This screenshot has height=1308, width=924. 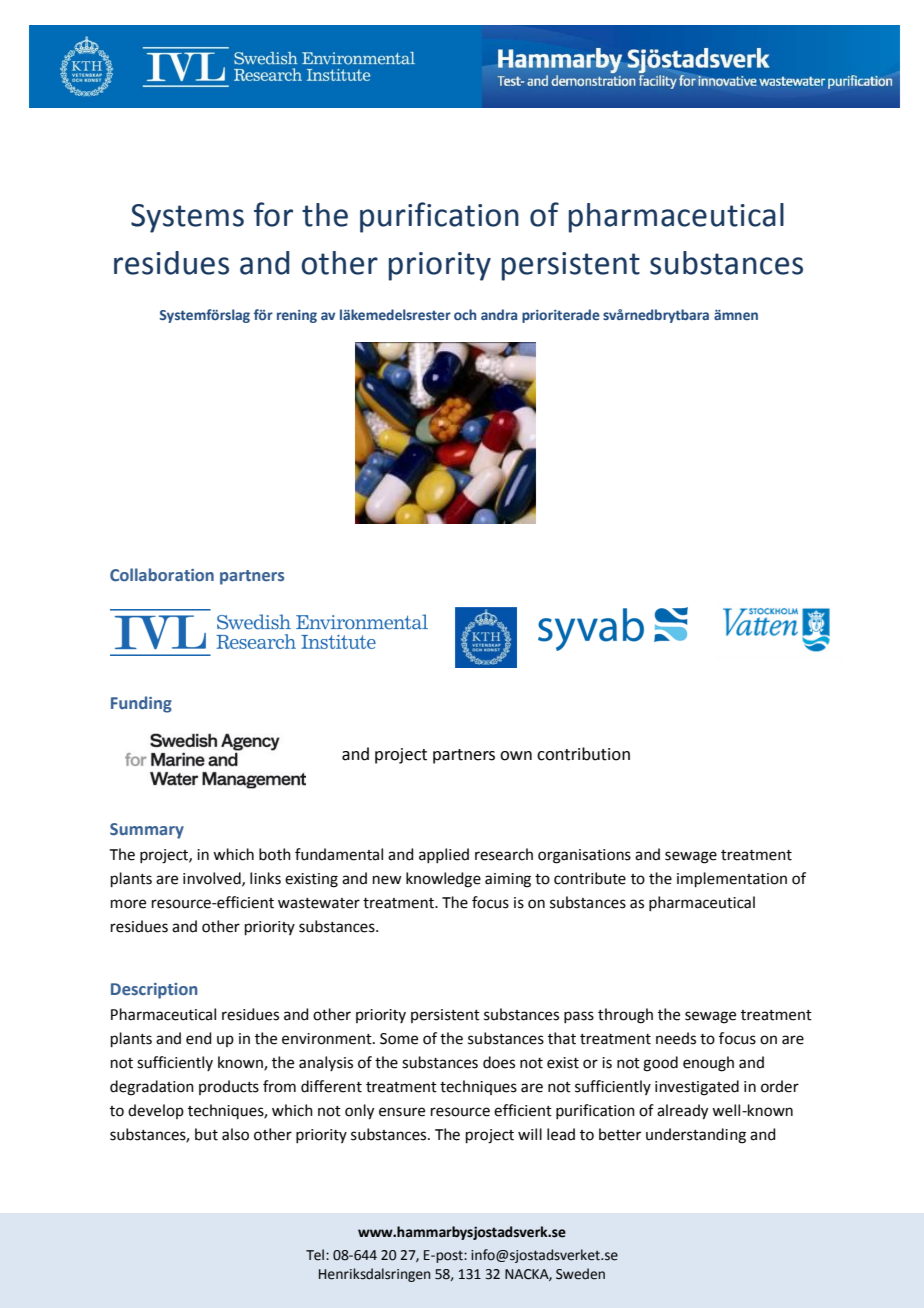 What do you see at coordinates (187, 218) in the screenshot?
I see `Systems` at bounding box center [187, 218].
